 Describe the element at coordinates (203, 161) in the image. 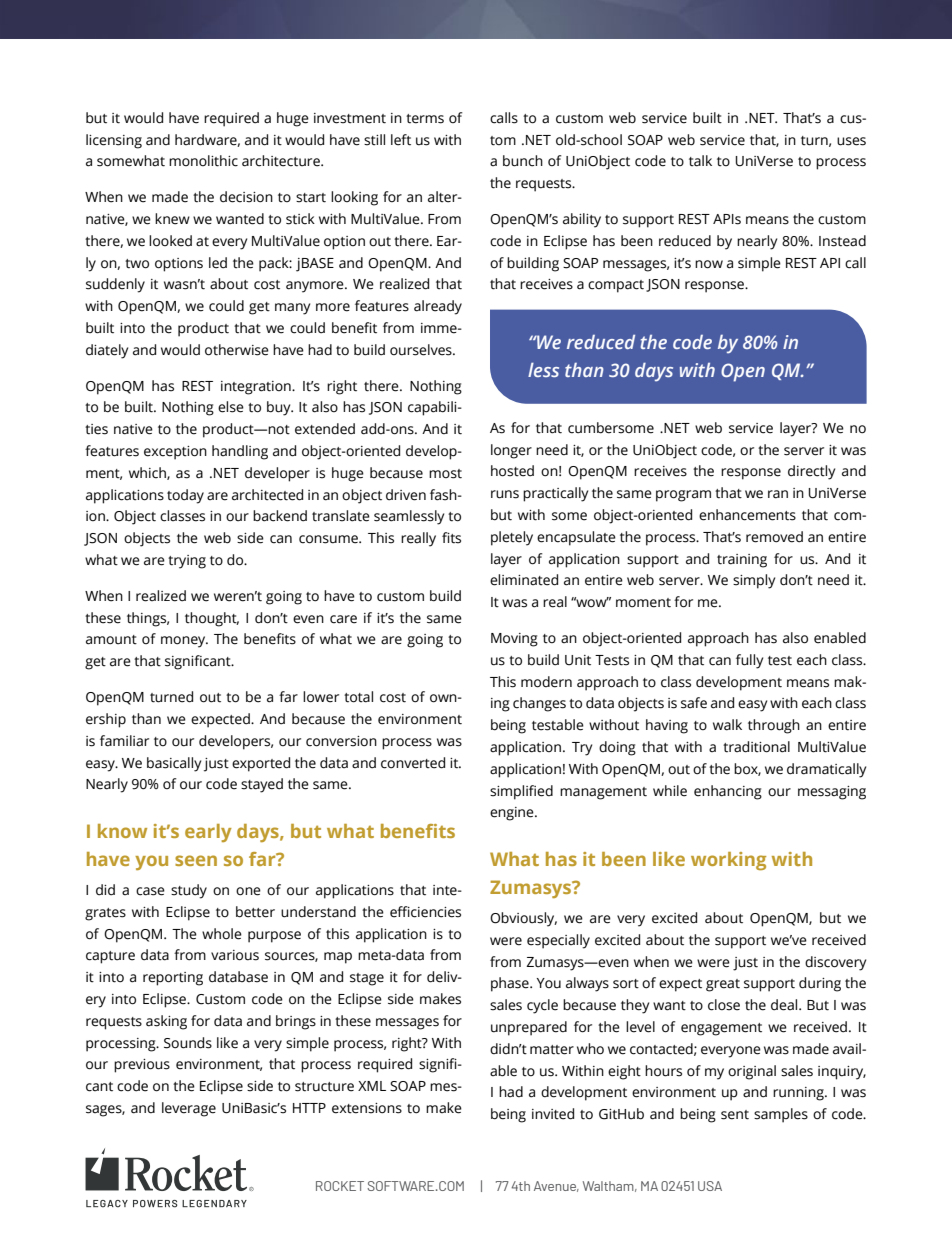

I see `monolithic` at that location.
